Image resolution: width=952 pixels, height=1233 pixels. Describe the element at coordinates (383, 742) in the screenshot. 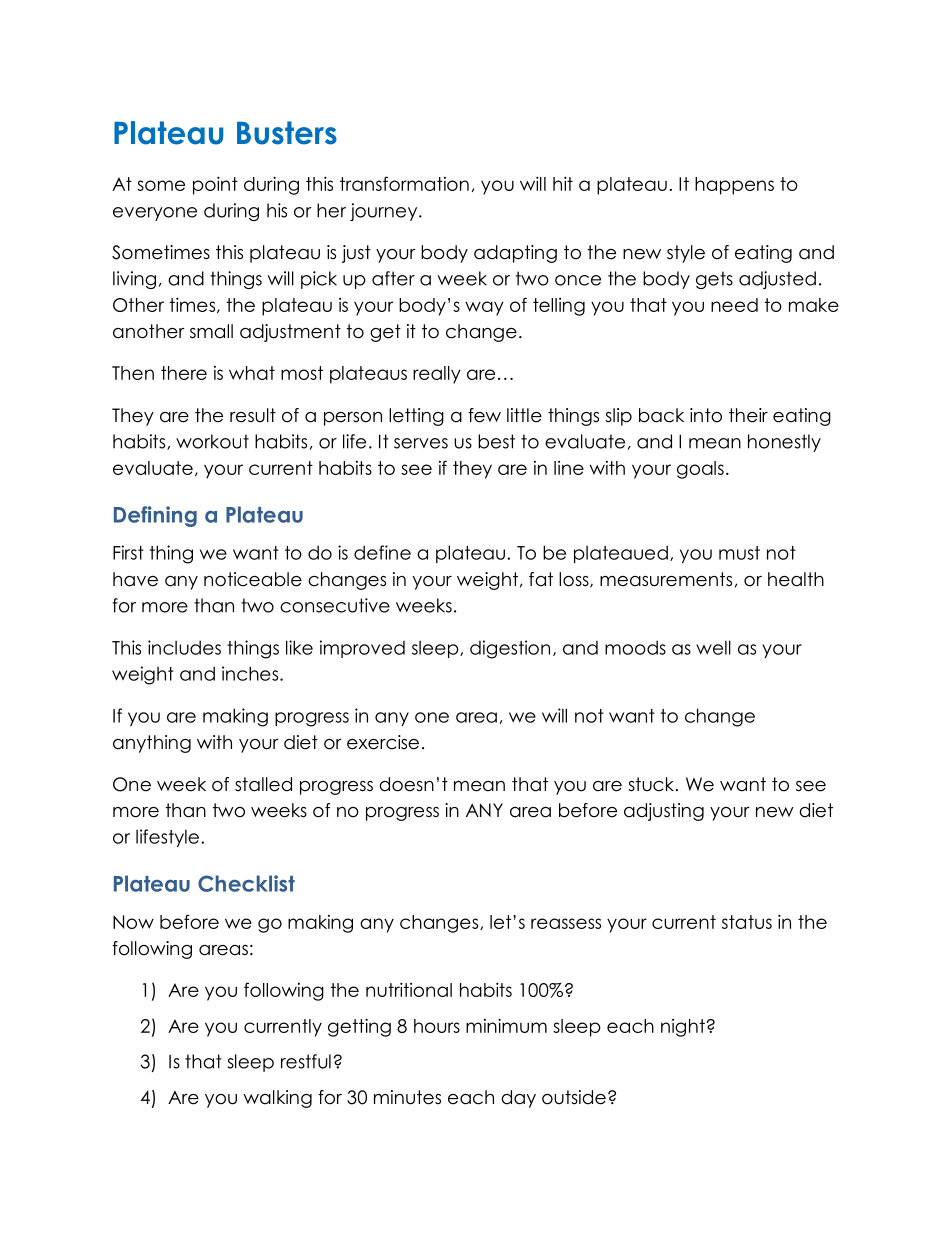

I see `exercise` at that location.
